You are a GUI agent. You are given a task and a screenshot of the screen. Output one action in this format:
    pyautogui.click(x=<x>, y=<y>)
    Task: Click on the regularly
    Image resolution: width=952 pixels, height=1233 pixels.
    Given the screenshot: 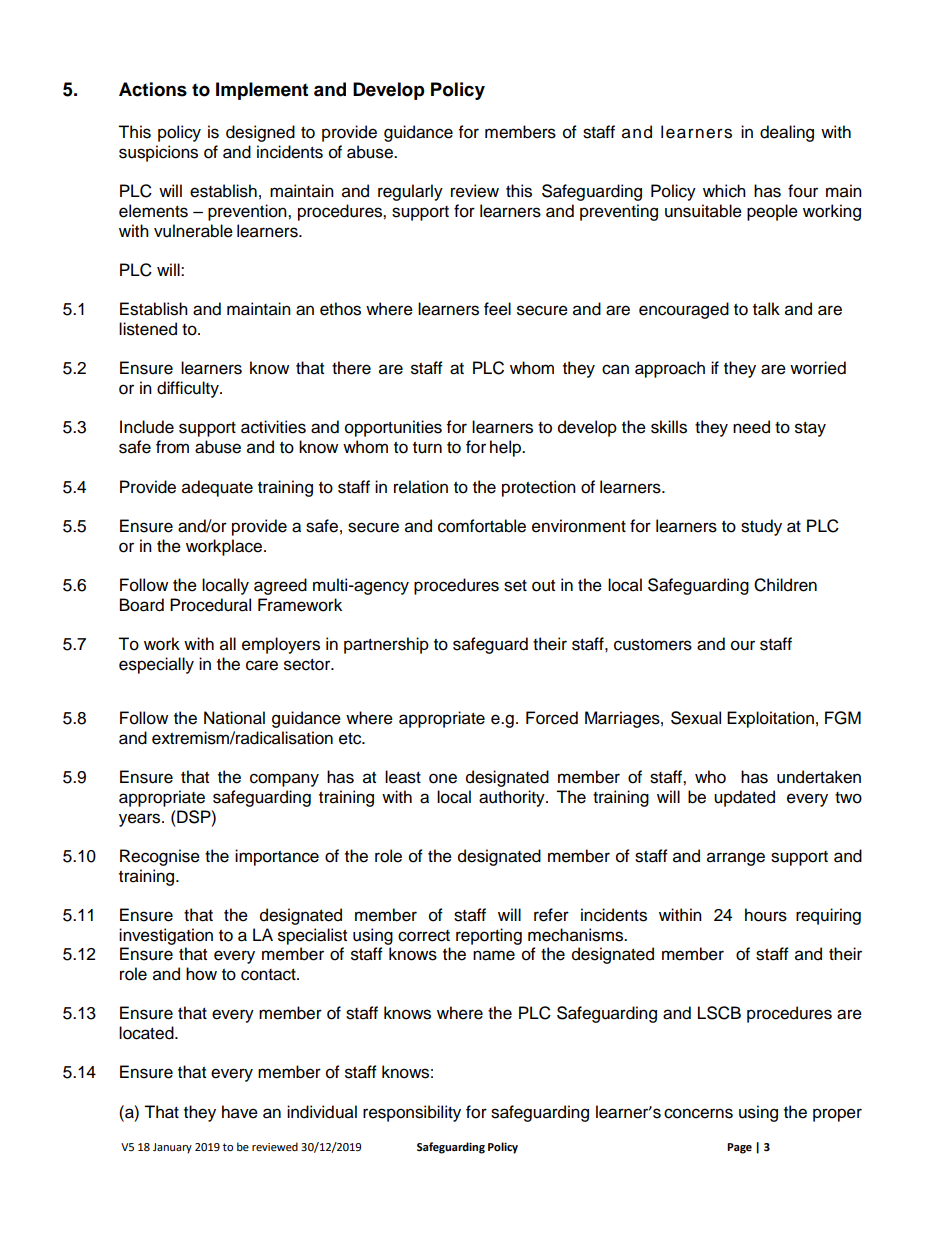 What is the action you would take?
    pyautogui.click(x=410, y=192)
